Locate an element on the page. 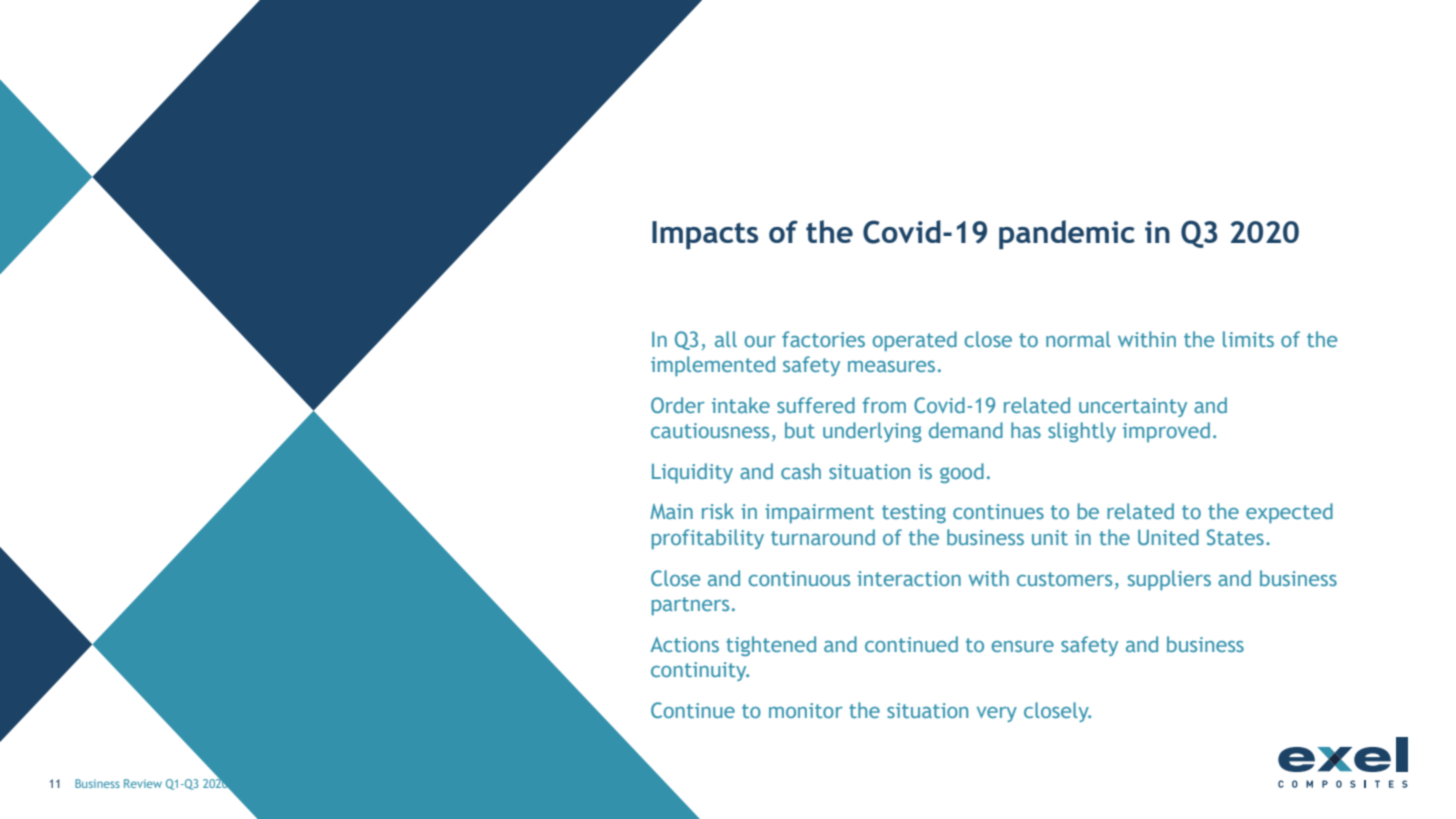 The width and height of the document is (1456, 819). pandemic is located at coordinates (1067, 234).
